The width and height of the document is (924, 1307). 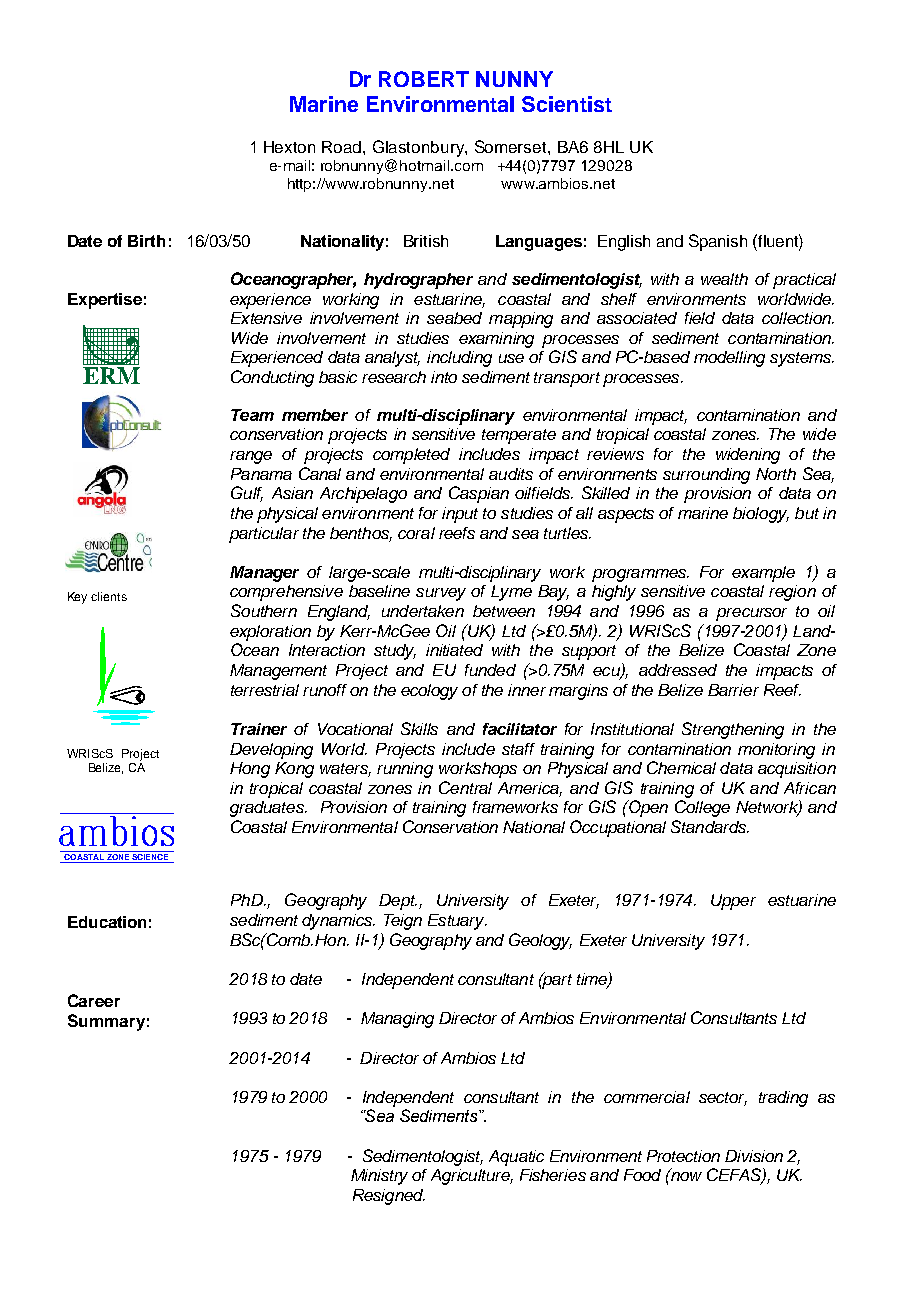 What do you see at coordinates (567, 104) in the document?
I see `Scientist` at bounding box center [567, 104].
